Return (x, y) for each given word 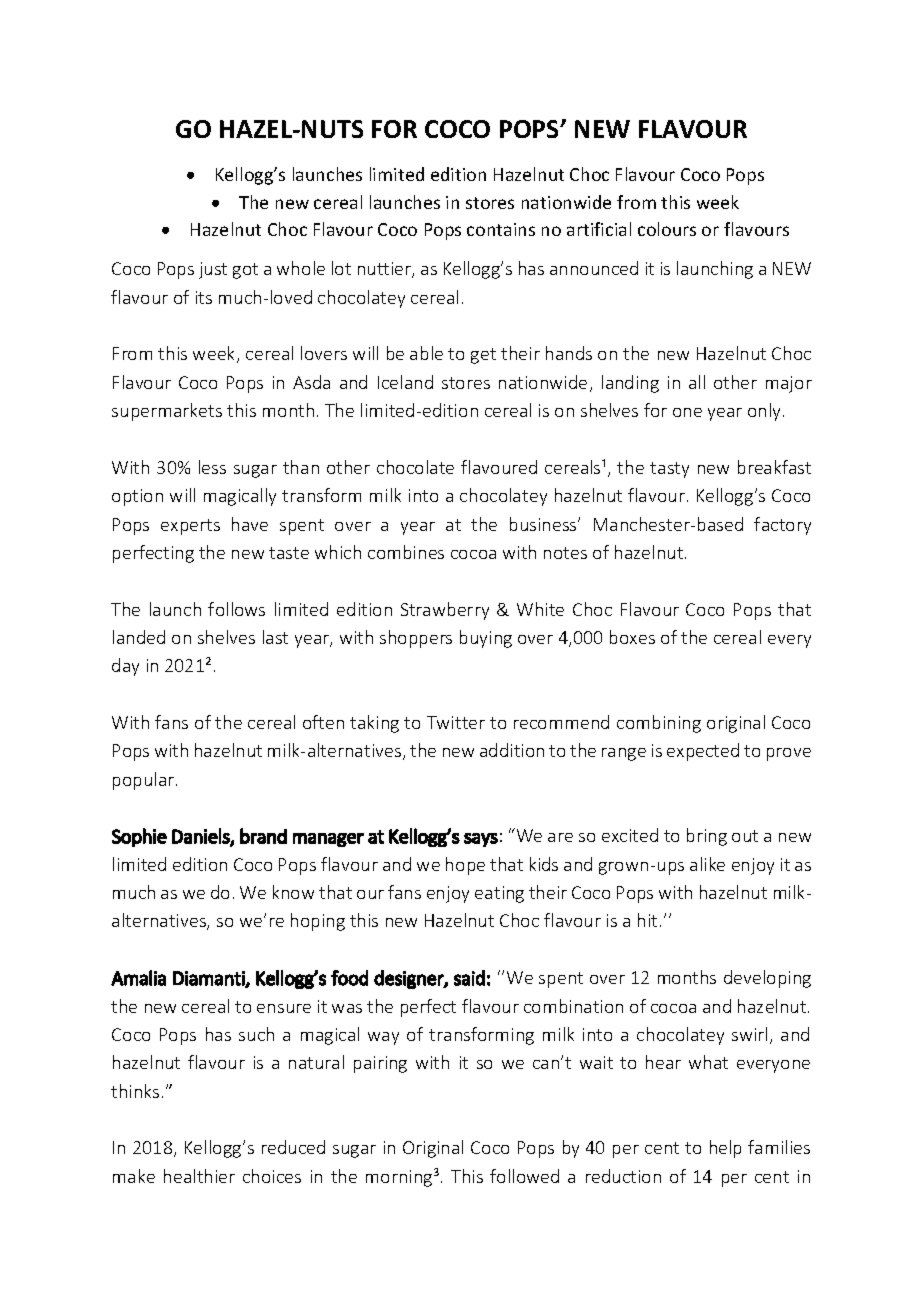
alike (707, 864)
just (213, 270)
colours (667, 229)
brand (263, 836)
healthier (199, 1176)
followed (524, 1176)
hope (465, 866)
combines (406, 552)
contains (501, 229)
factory (782, 526)
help (725, 1149)
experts (190, 527)
